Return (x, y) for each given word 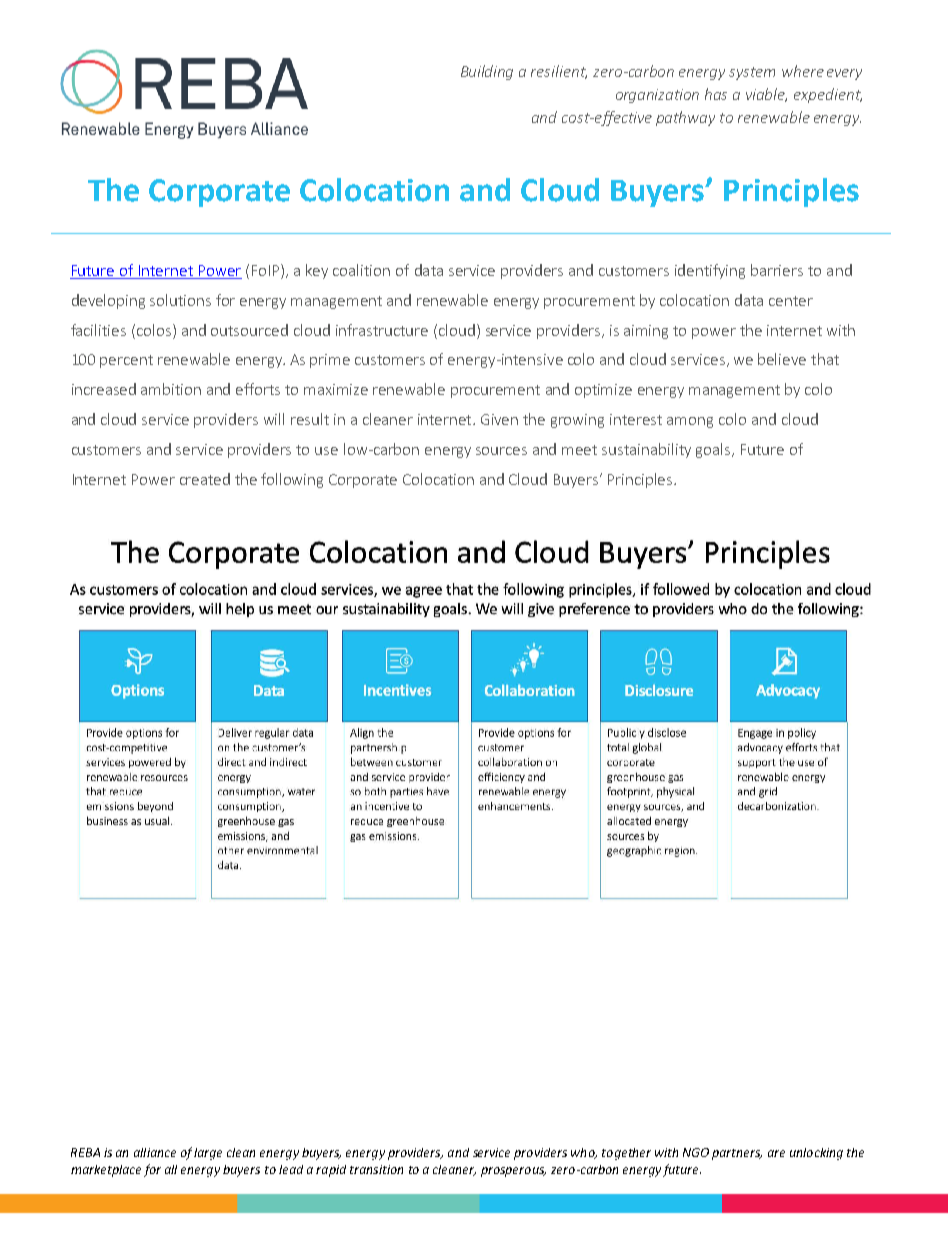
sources (501, 451)
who (584, 1153)
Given (499, 419)
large (208, 1154)
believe (782, 359)
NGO (696, 1152)
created (205, 479)
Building (487, 72)
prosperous (513, 1172)
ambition (171, 389)
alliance (155, 1152)
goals (714, 450)
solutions (180, 300)
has (716, 94)
